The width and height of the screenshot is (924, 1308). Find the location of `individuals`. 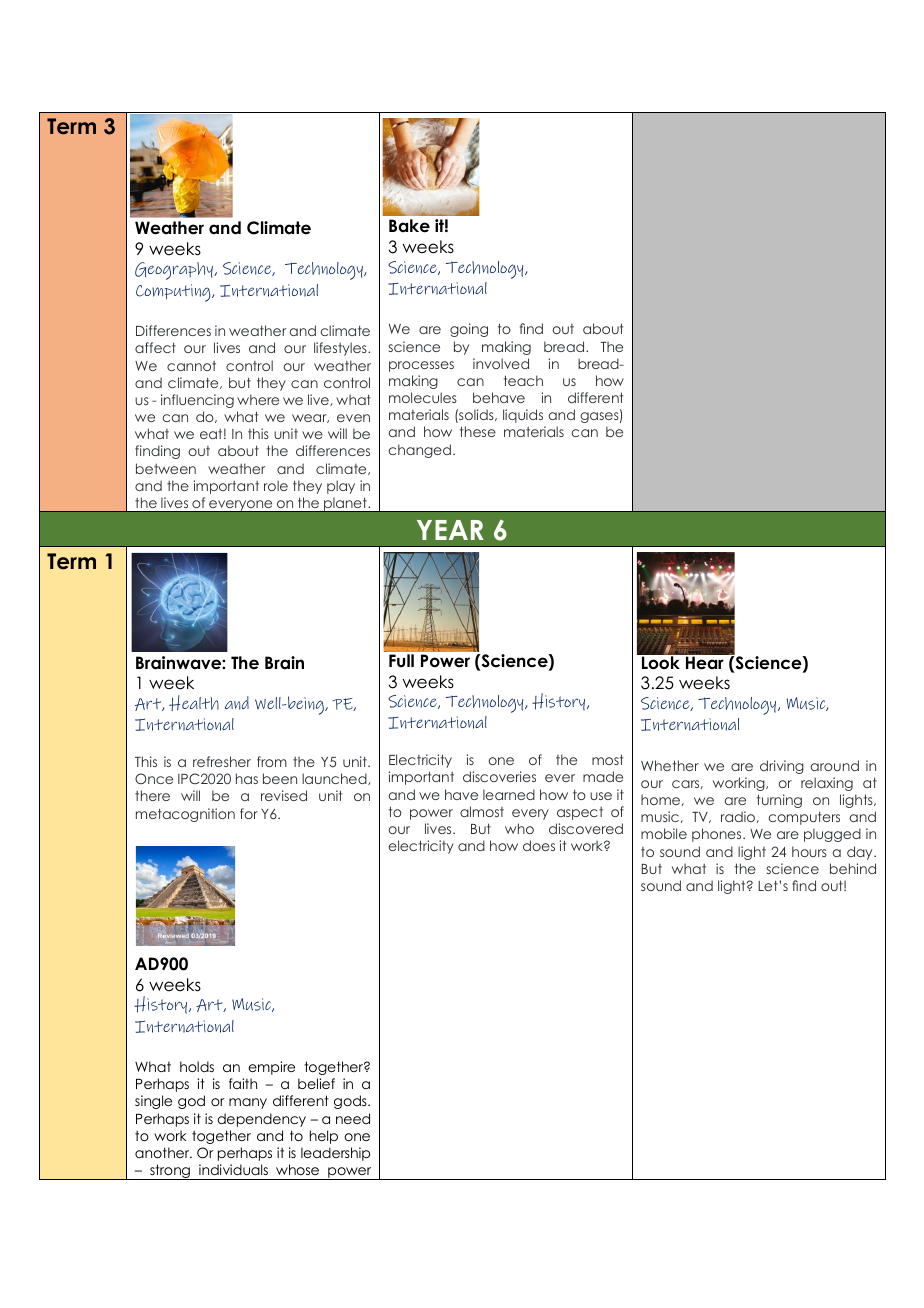

individuals is located at coordinates (233, 1169).
